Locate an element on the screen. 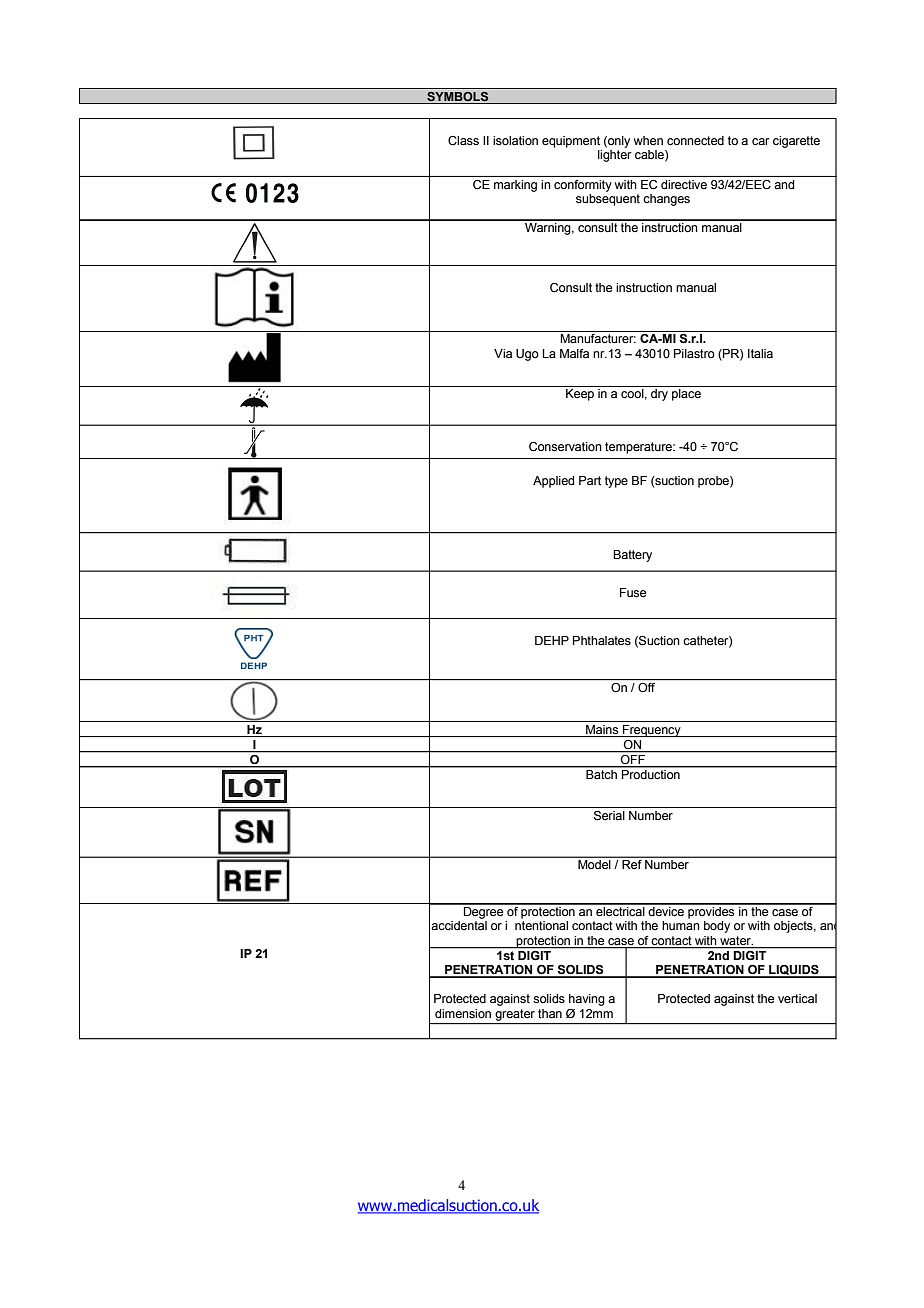  lighter is located at coordinates (615, 156).
